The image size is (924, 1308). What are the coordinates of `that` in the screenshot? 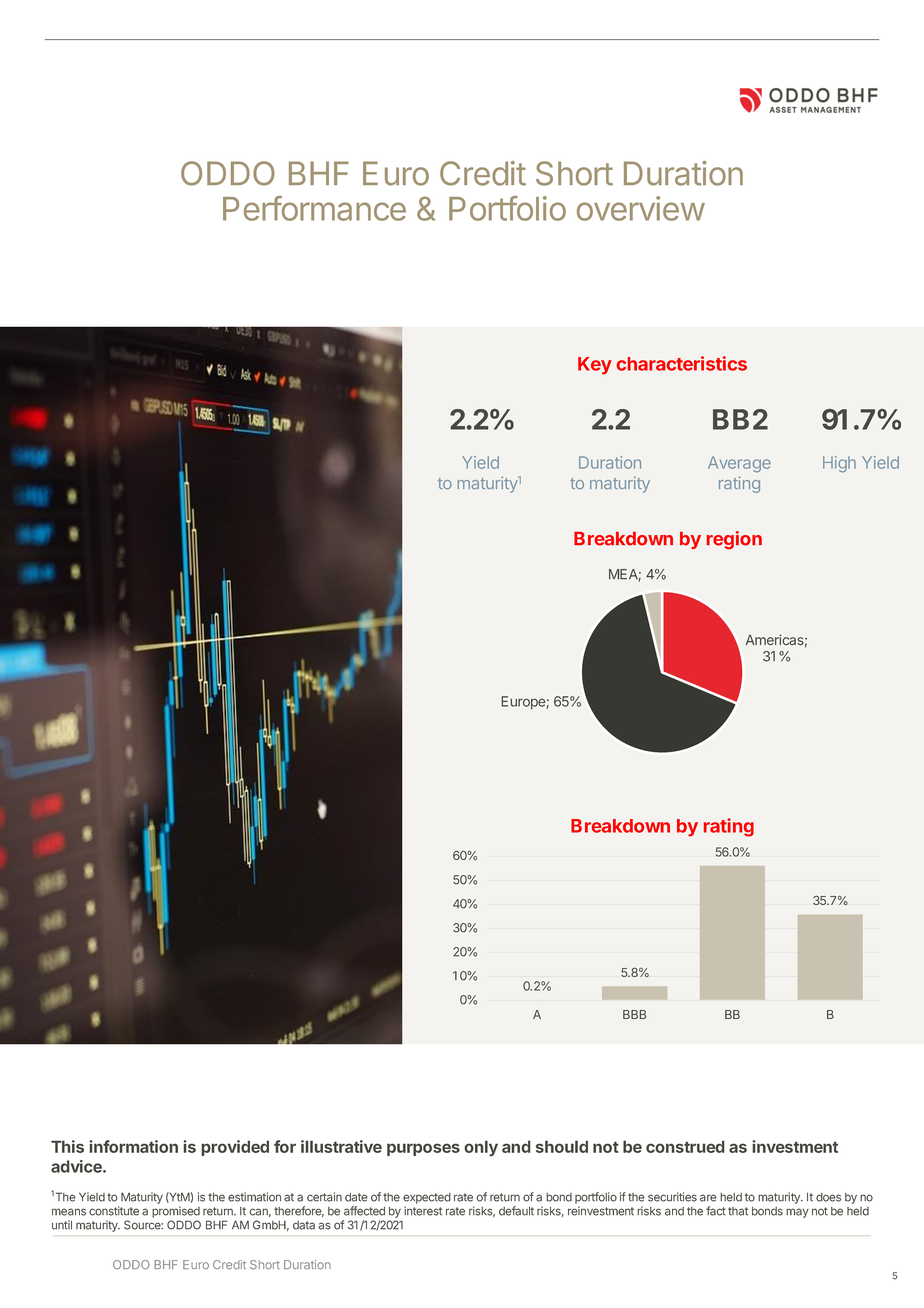 It's located at (738, 1211).
